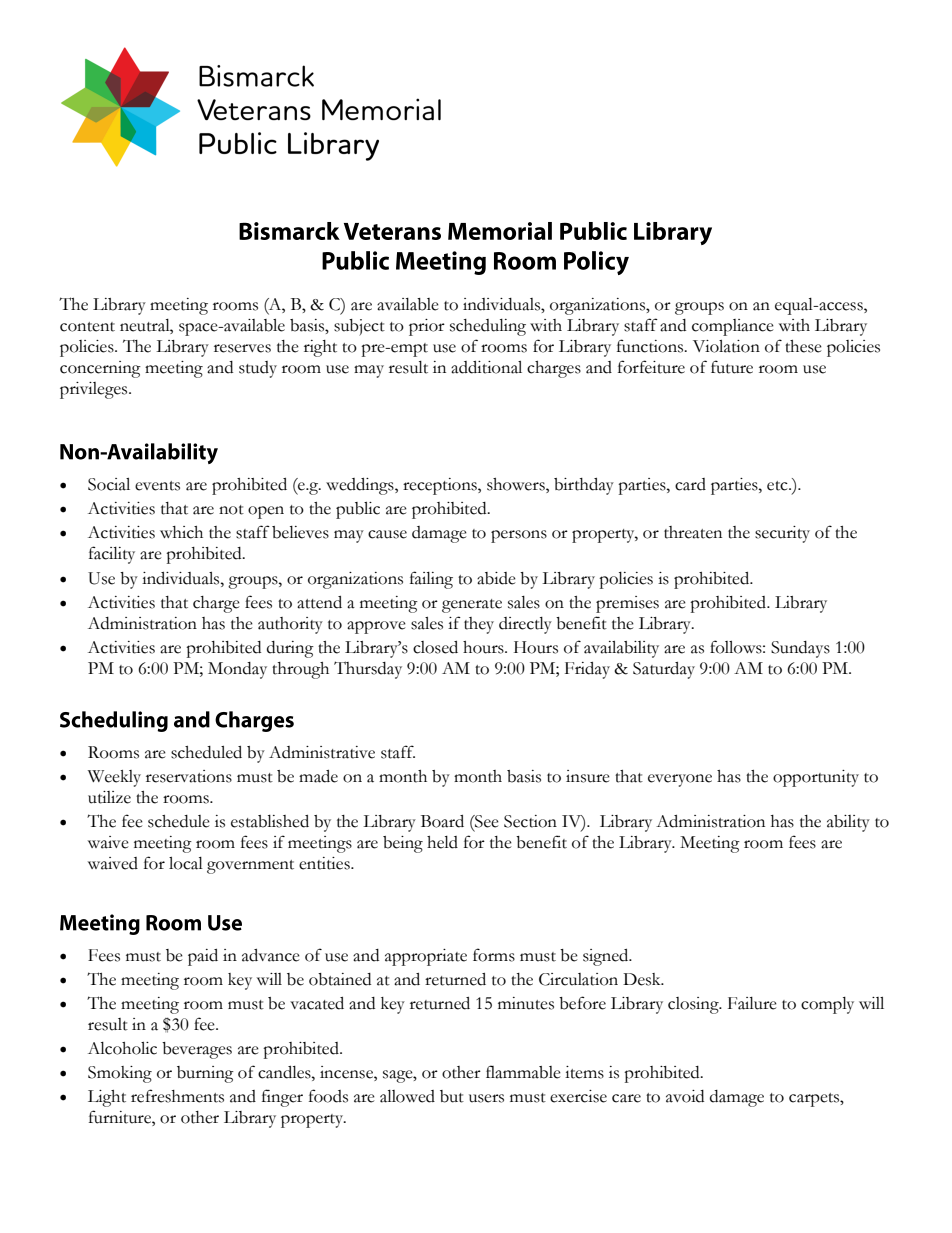 The image size is (952, 1233). I want to click on burning, so click(205, 1074).
